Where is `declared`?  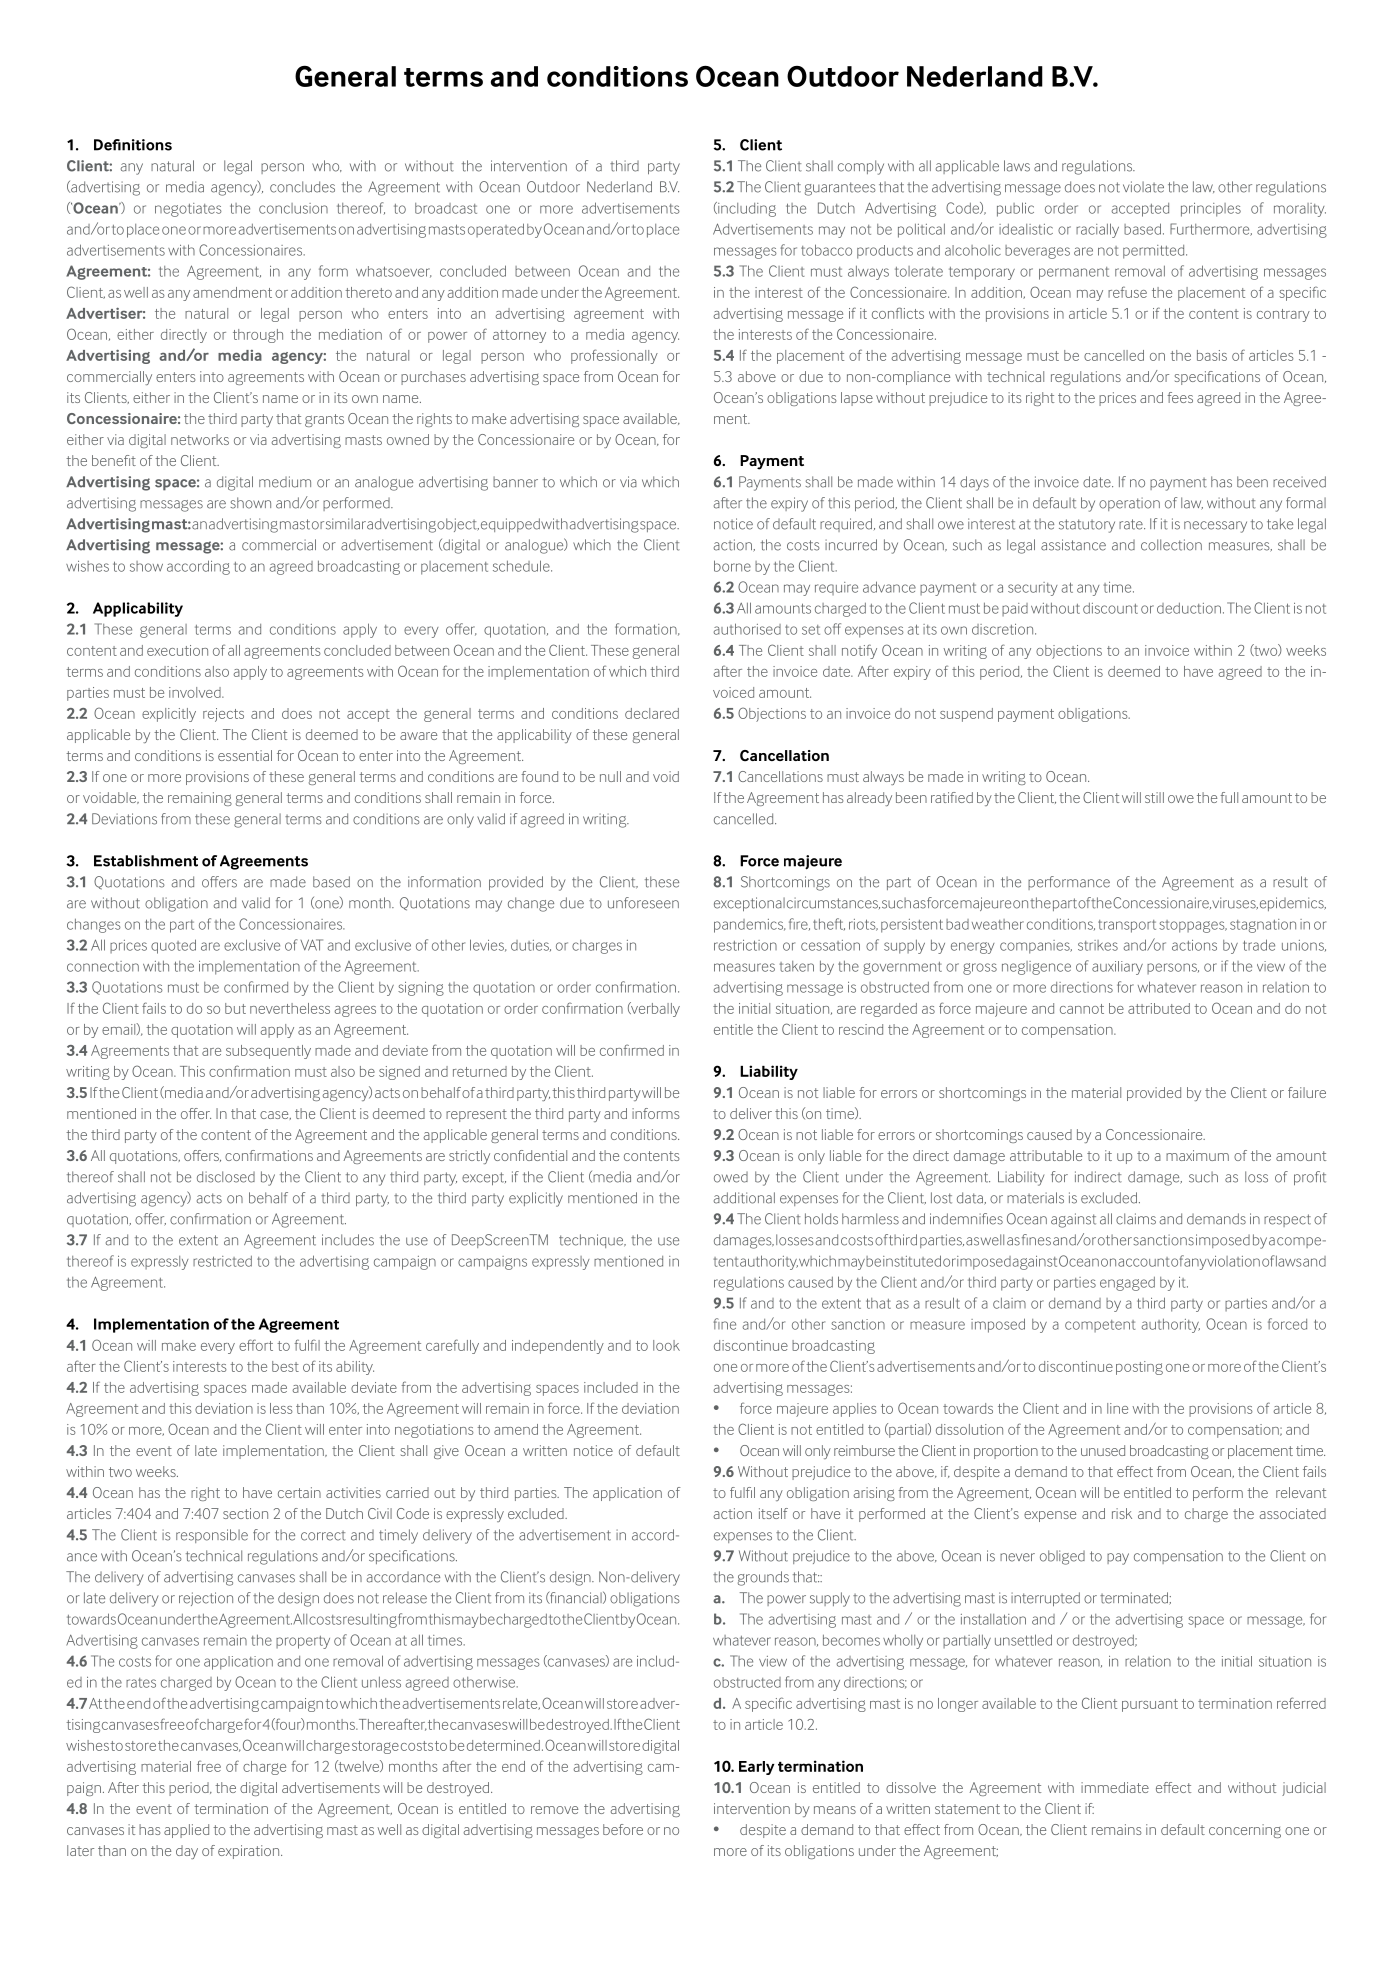
declared is located at coordinates (652, 713).
